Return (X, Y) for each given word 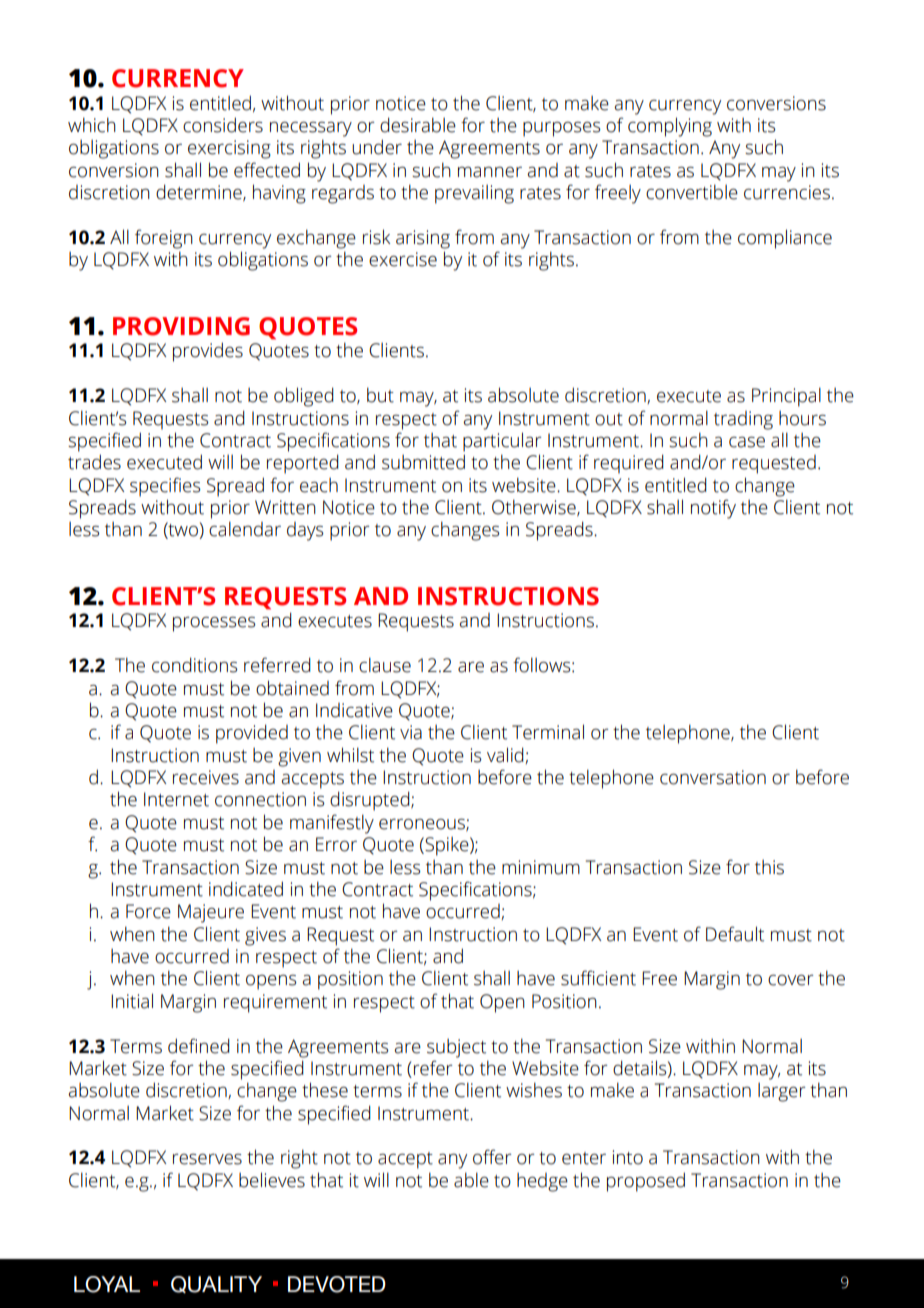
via (411, 732)
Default (735, 934)
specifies (165, 487)
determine (200, 192)
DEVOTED (337, 1284)
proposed (646, 1182)
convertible (692, 192)
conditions (195, 665)
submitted (423, 462)
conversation (713, 777)
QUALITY (216, 1284)
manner (490, 172)
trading (743, 420)
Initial (132, 1001)
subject (456, 1048)
